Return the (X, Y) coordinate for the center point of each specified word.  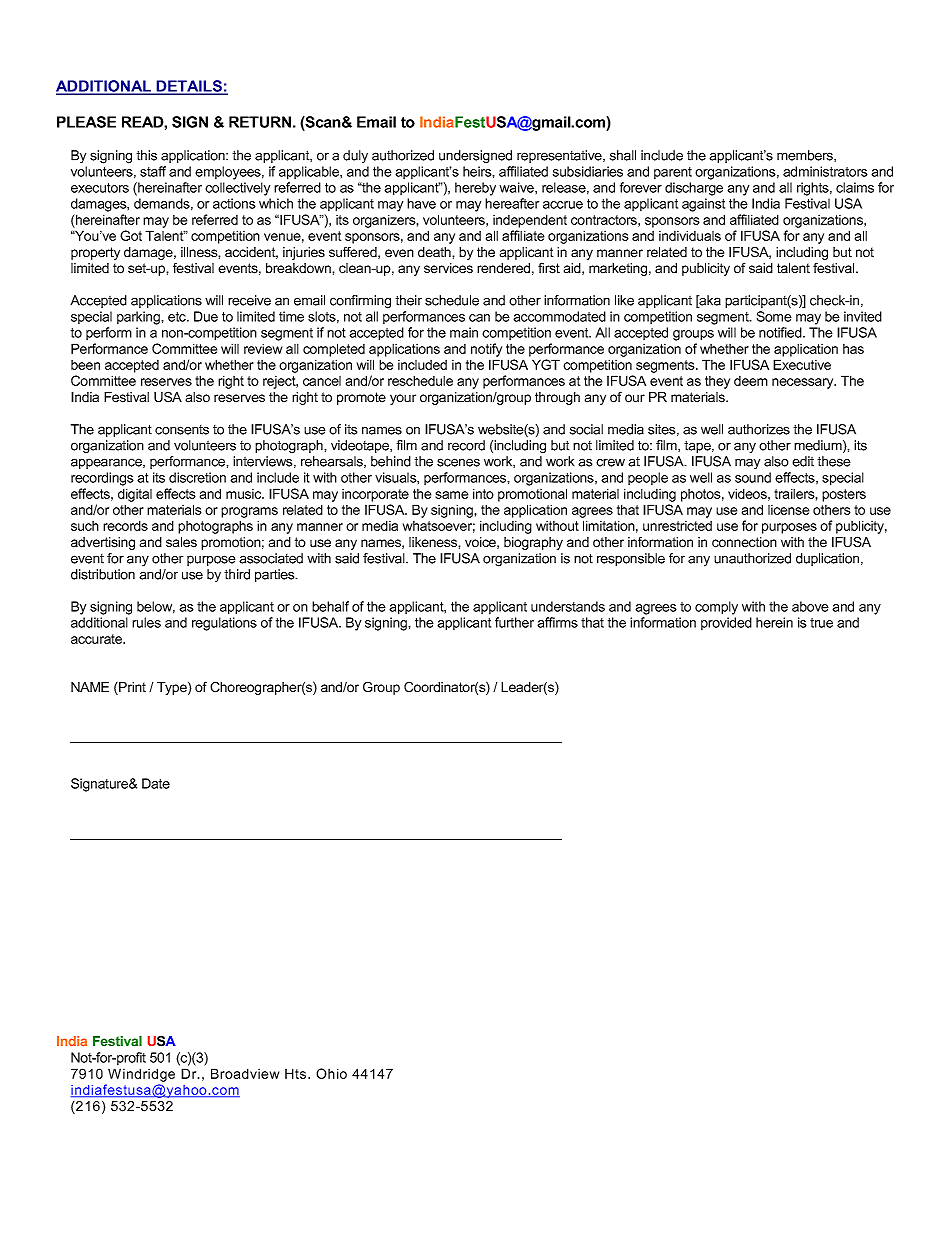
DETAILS (189, 87)
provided (726, 623)
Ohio (331, 1073)
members (806, 156)
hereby (475, 189)
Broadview (245, 1073)
